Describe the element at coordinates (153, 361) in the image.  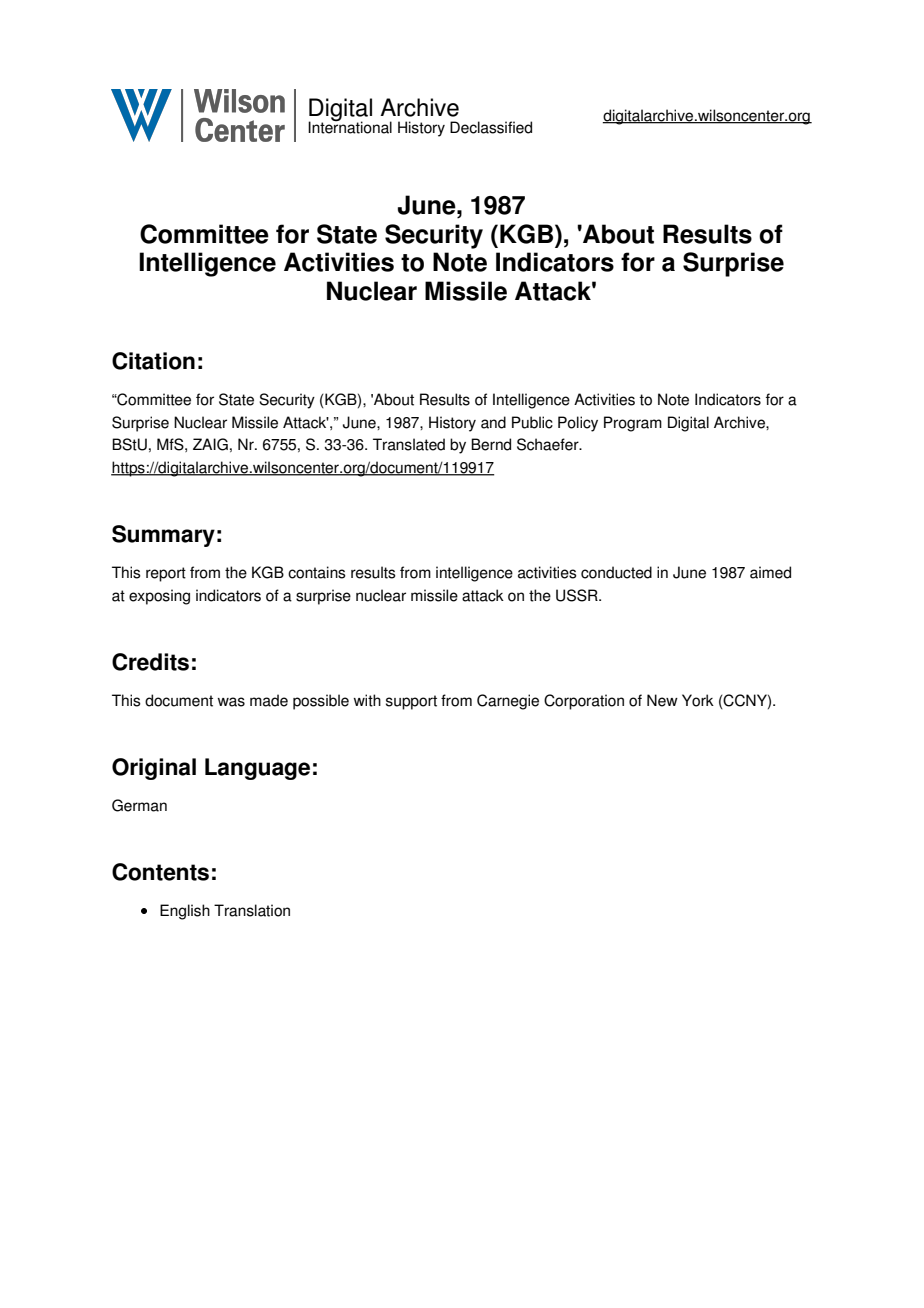
I see `Citation` at that location.
